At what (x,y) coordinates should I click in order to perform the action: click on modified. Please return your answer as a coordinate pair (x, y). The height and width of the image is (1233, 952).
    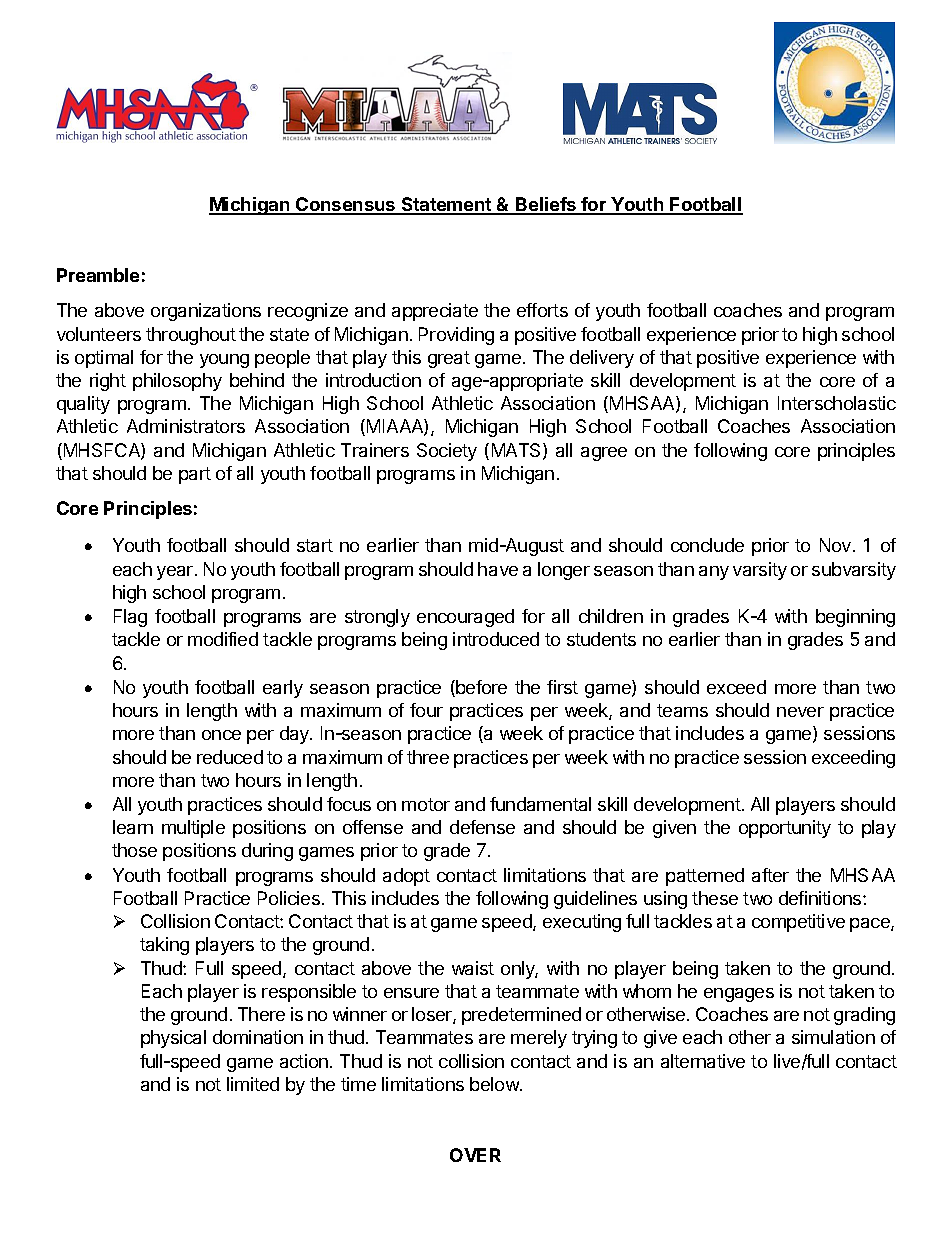
    Looking at the image, I should click on (223, 639).
